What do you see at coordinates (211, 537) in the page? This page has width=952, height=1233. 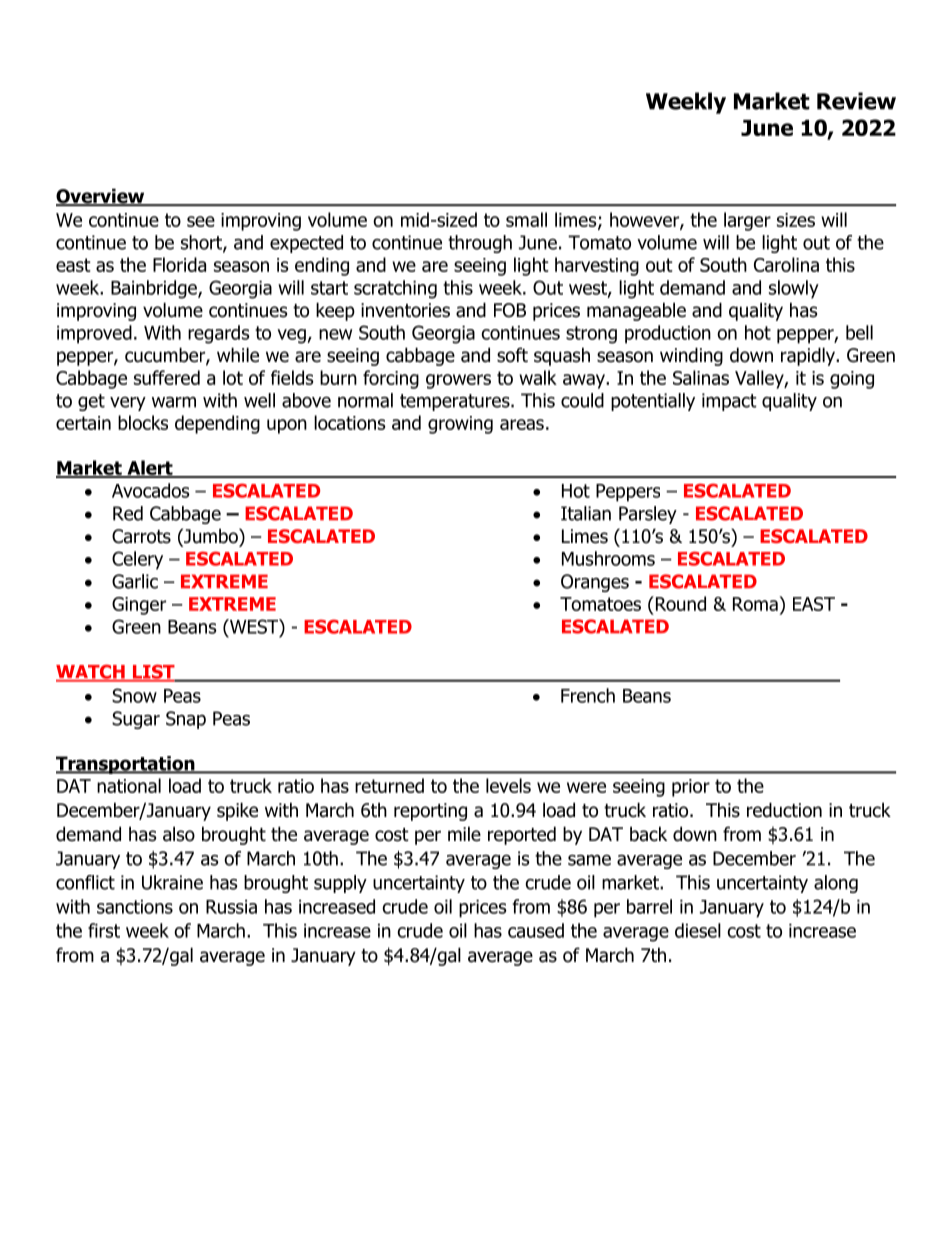 I see `Jumbo` at bounding box center [211, 537].
